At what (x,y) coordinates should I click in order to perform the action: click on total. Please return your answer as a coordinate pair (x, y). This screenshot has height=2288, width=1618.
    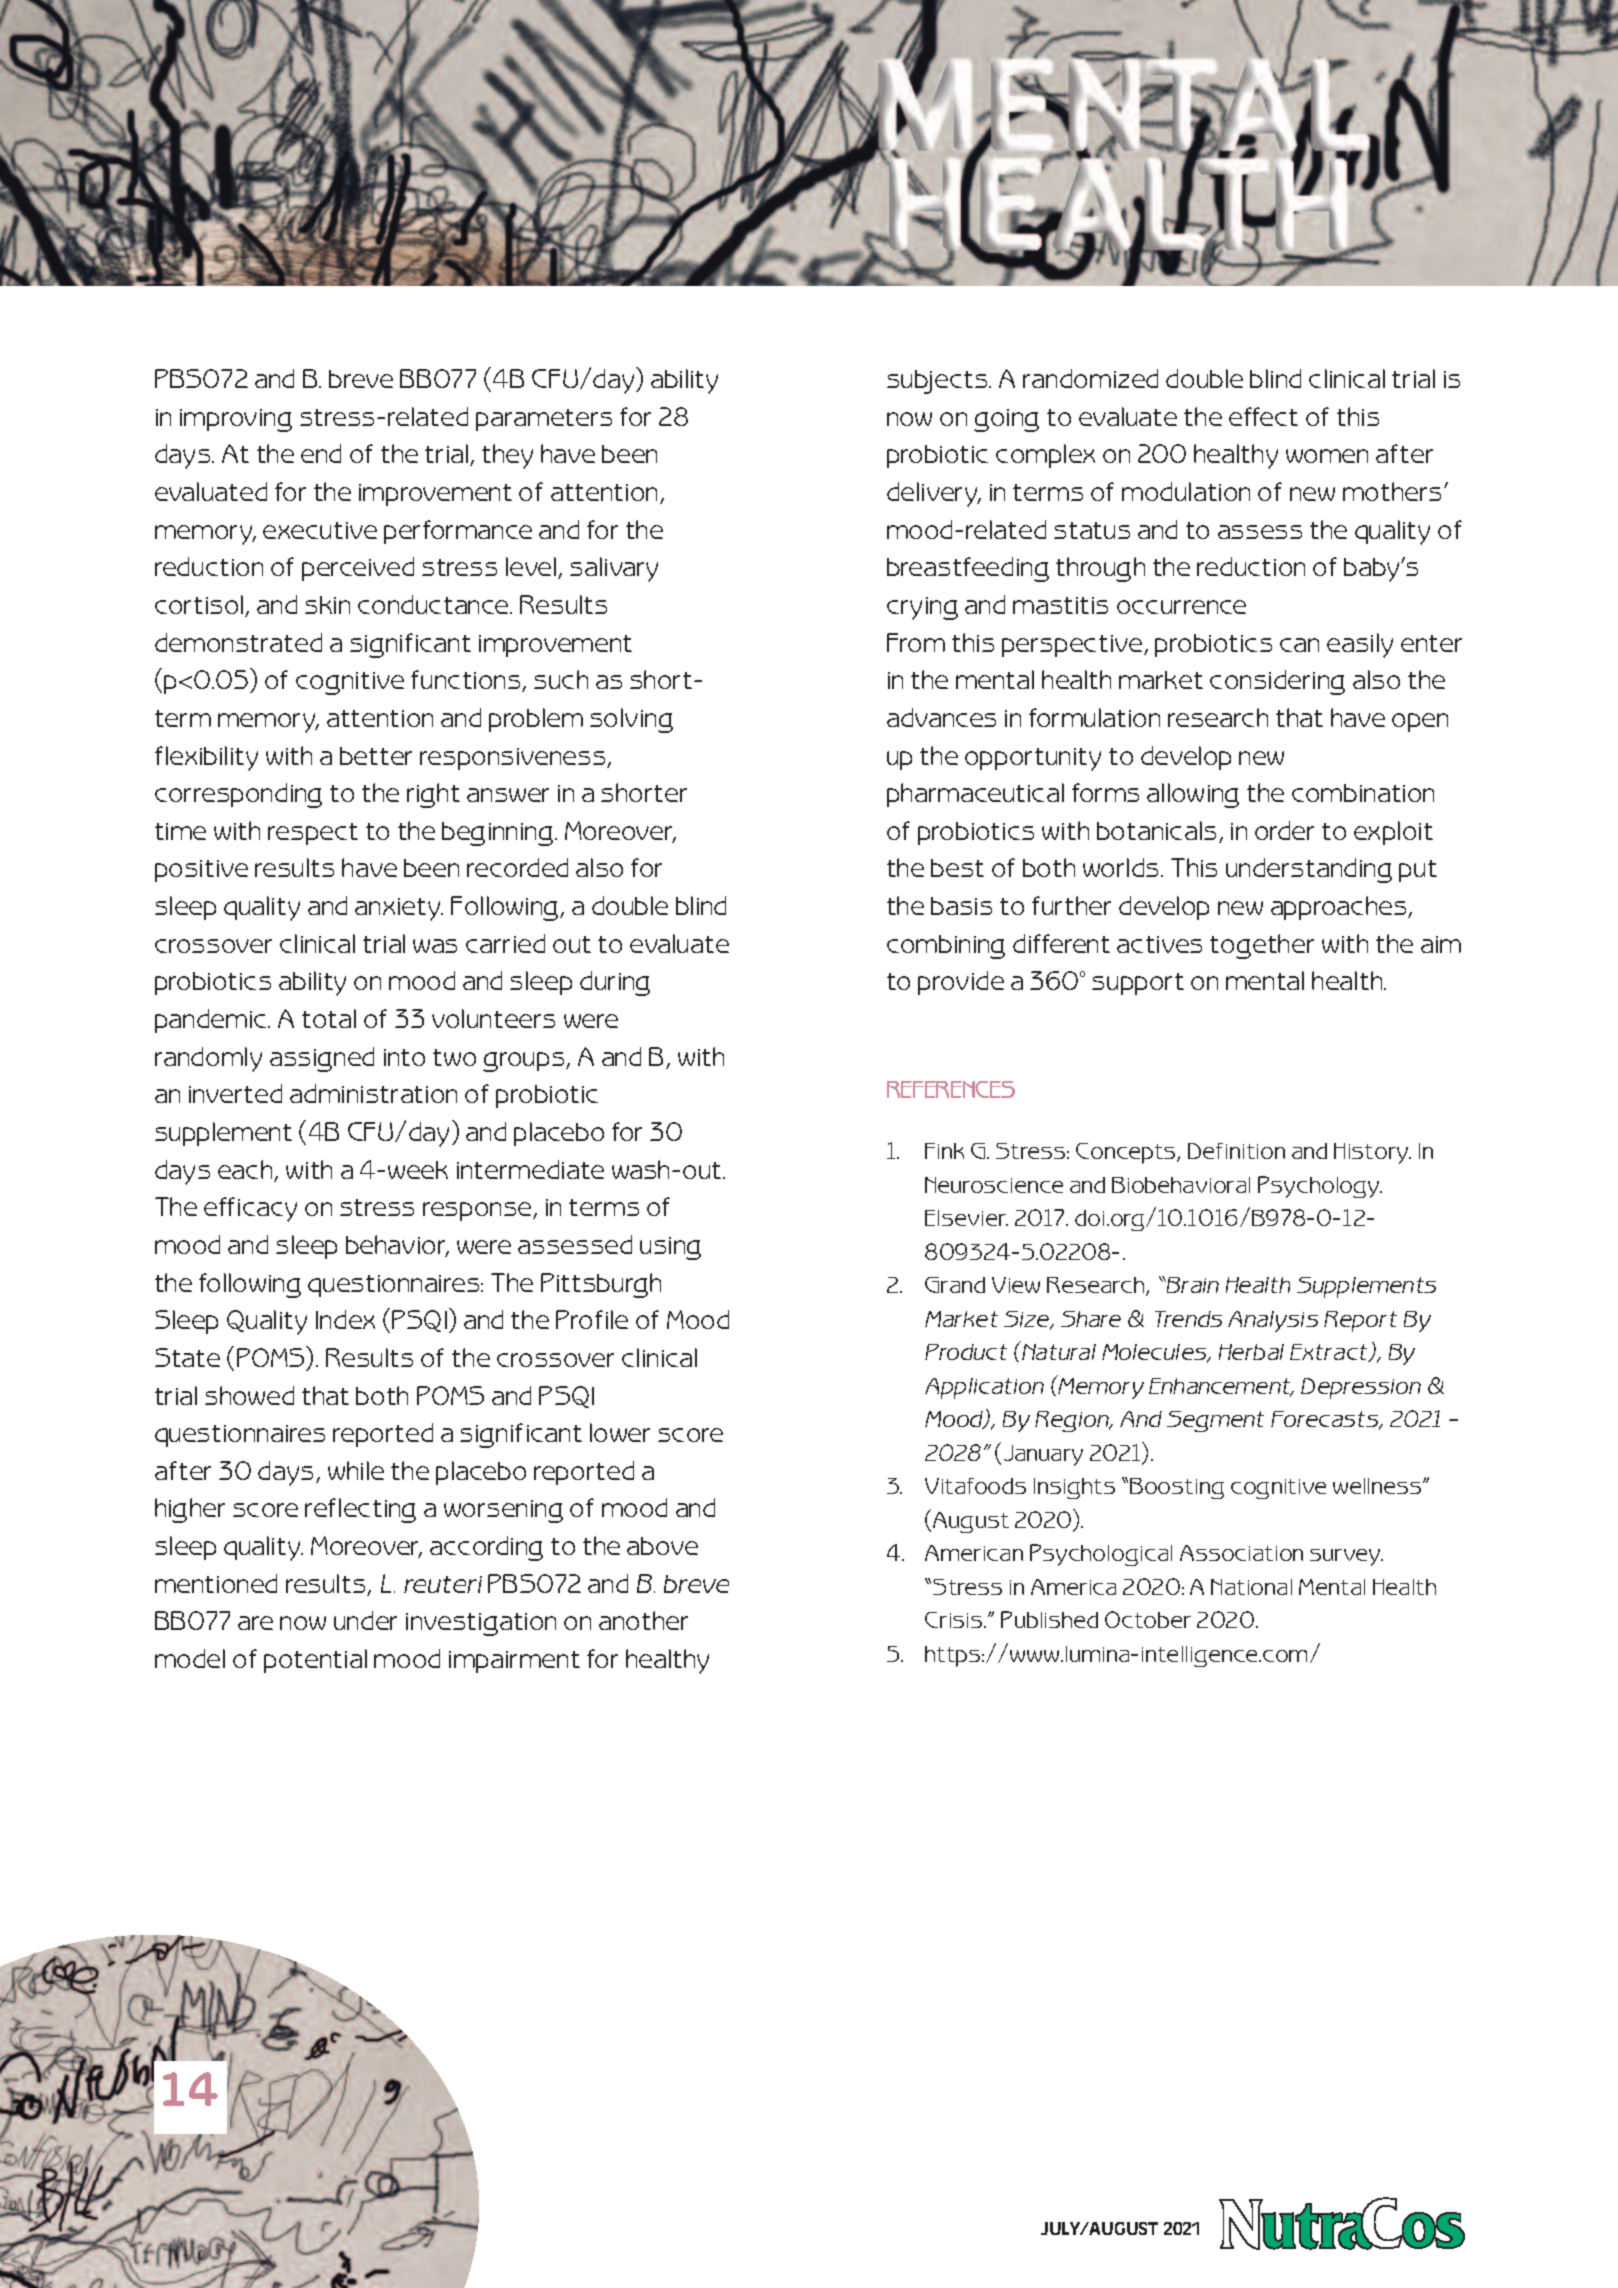
    Looking at the image, I should click on (329, 1018).
